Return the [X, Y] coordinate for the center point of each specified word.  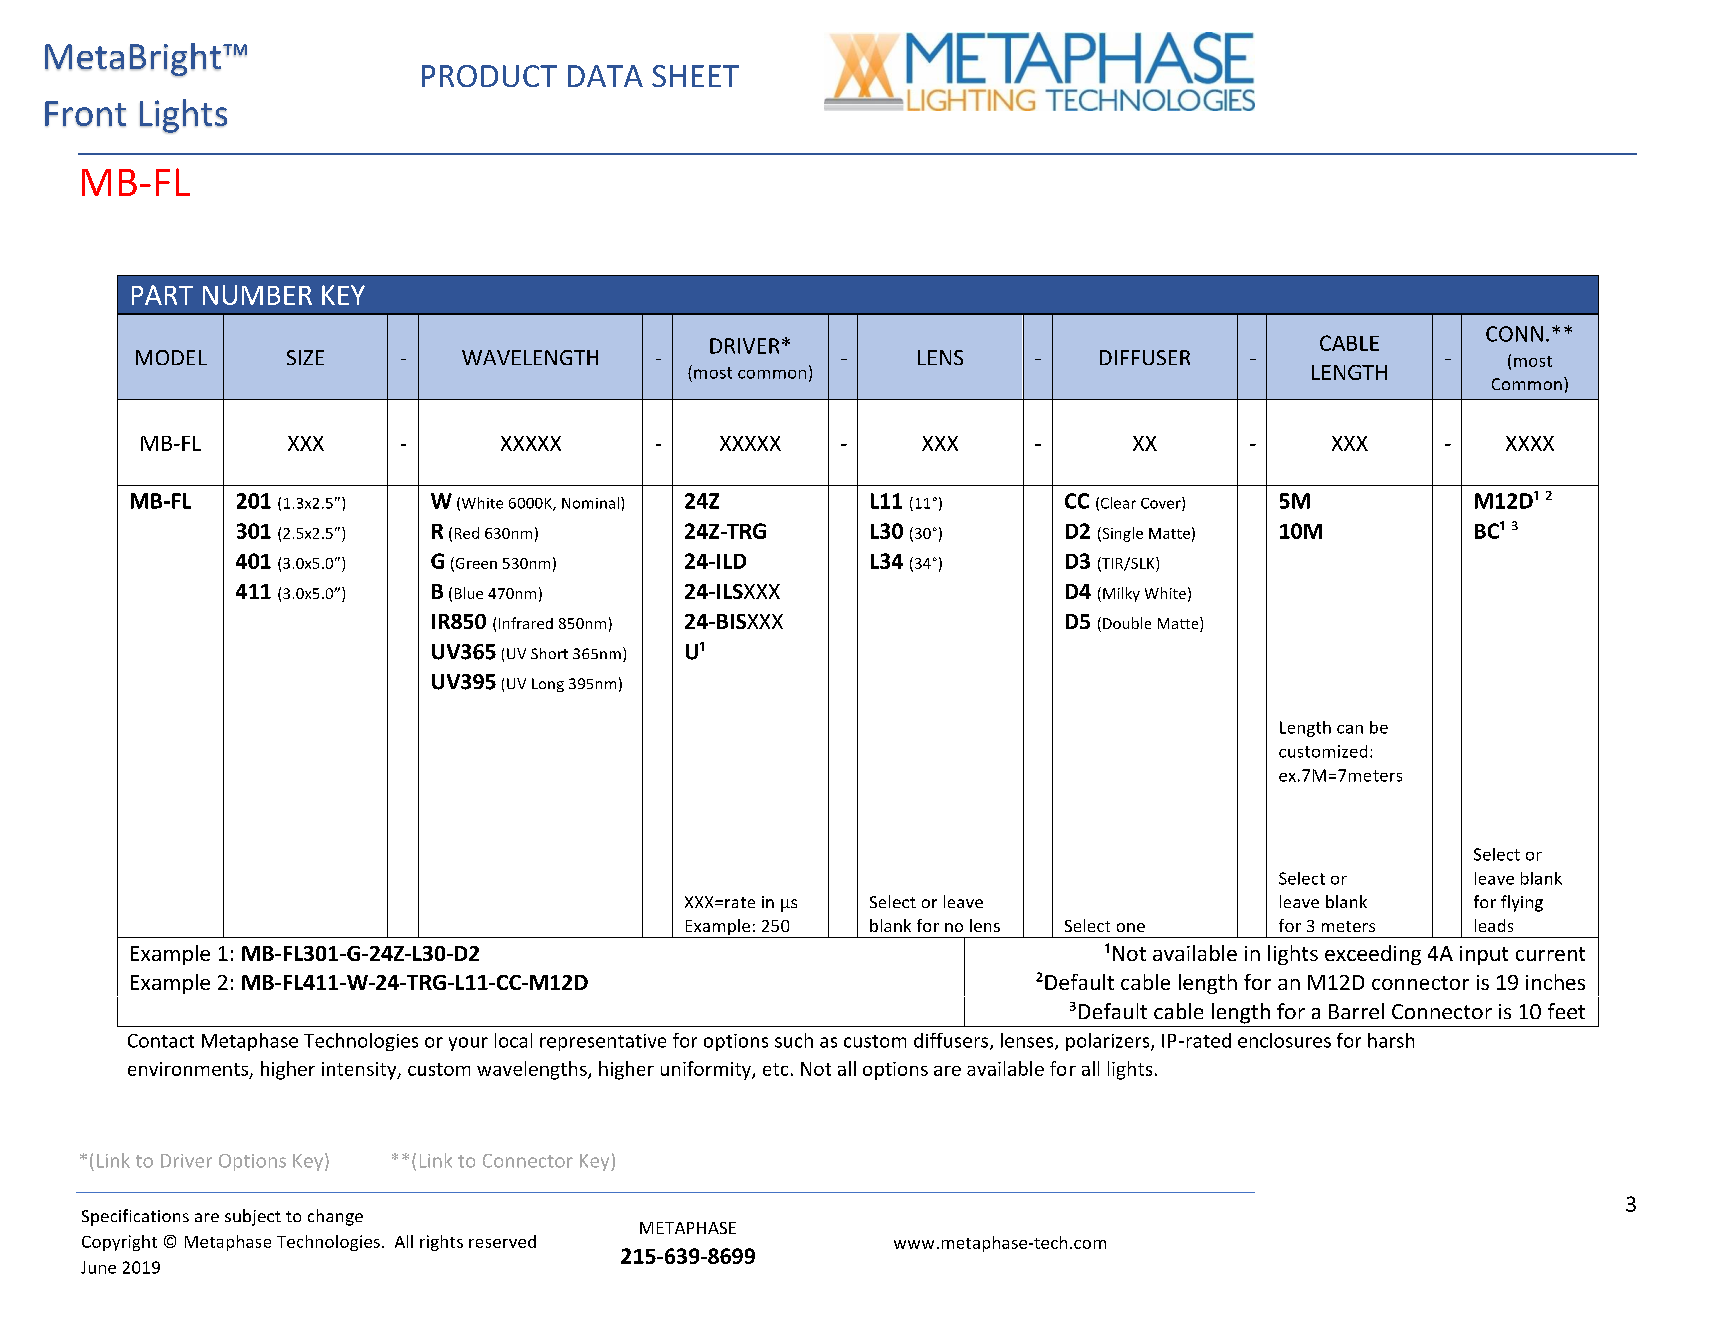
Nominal [592, 503]
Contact [161, 1041]
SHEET [695, 76]
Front [85, 114]
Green [475, 564]
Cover [1162, 504]
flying [1522, 903]
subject [253, 1217]
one [1131, 927]
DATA [605, 76]
